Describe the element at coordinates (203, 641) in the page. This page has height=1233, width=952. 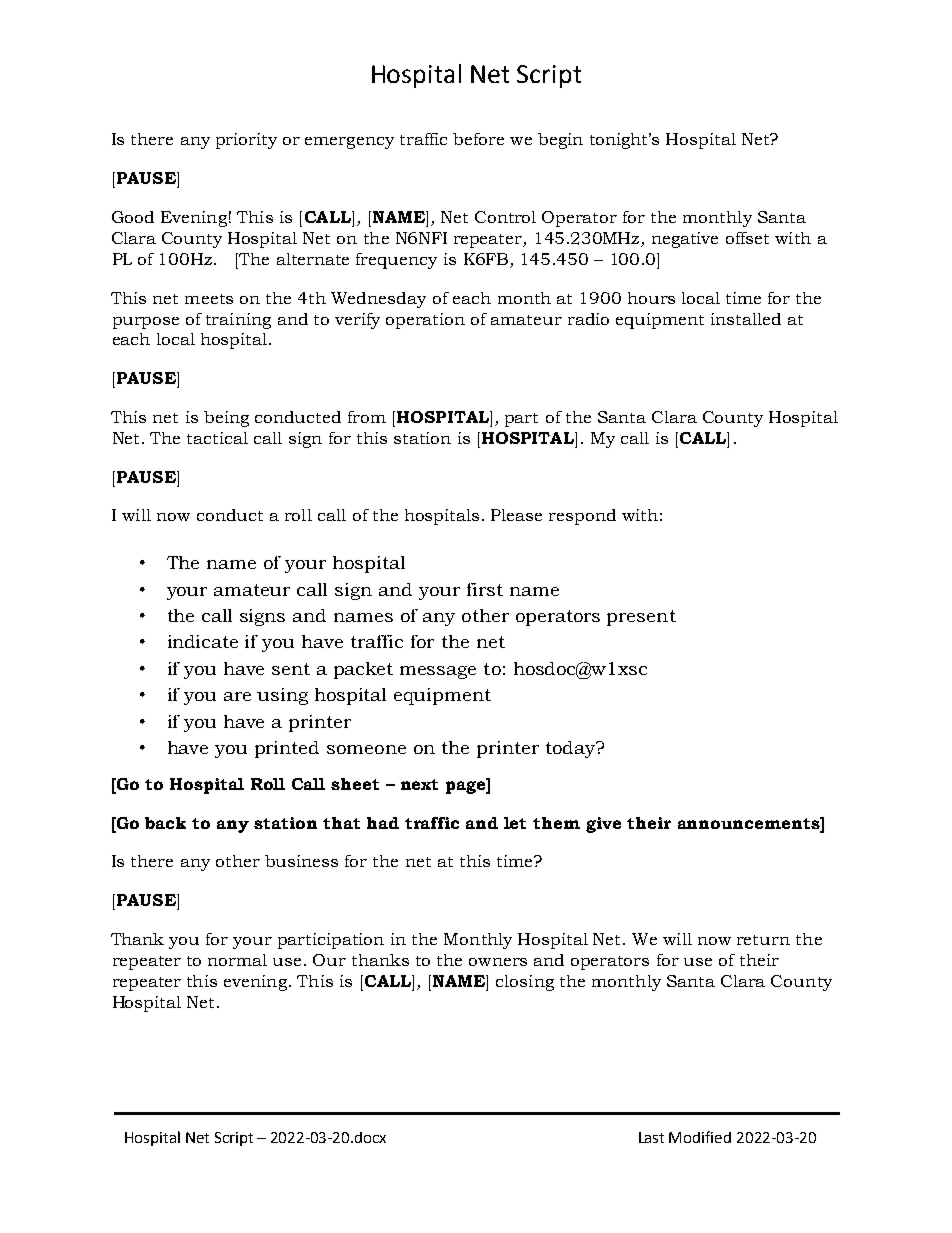
I see `indicate` at that location.
